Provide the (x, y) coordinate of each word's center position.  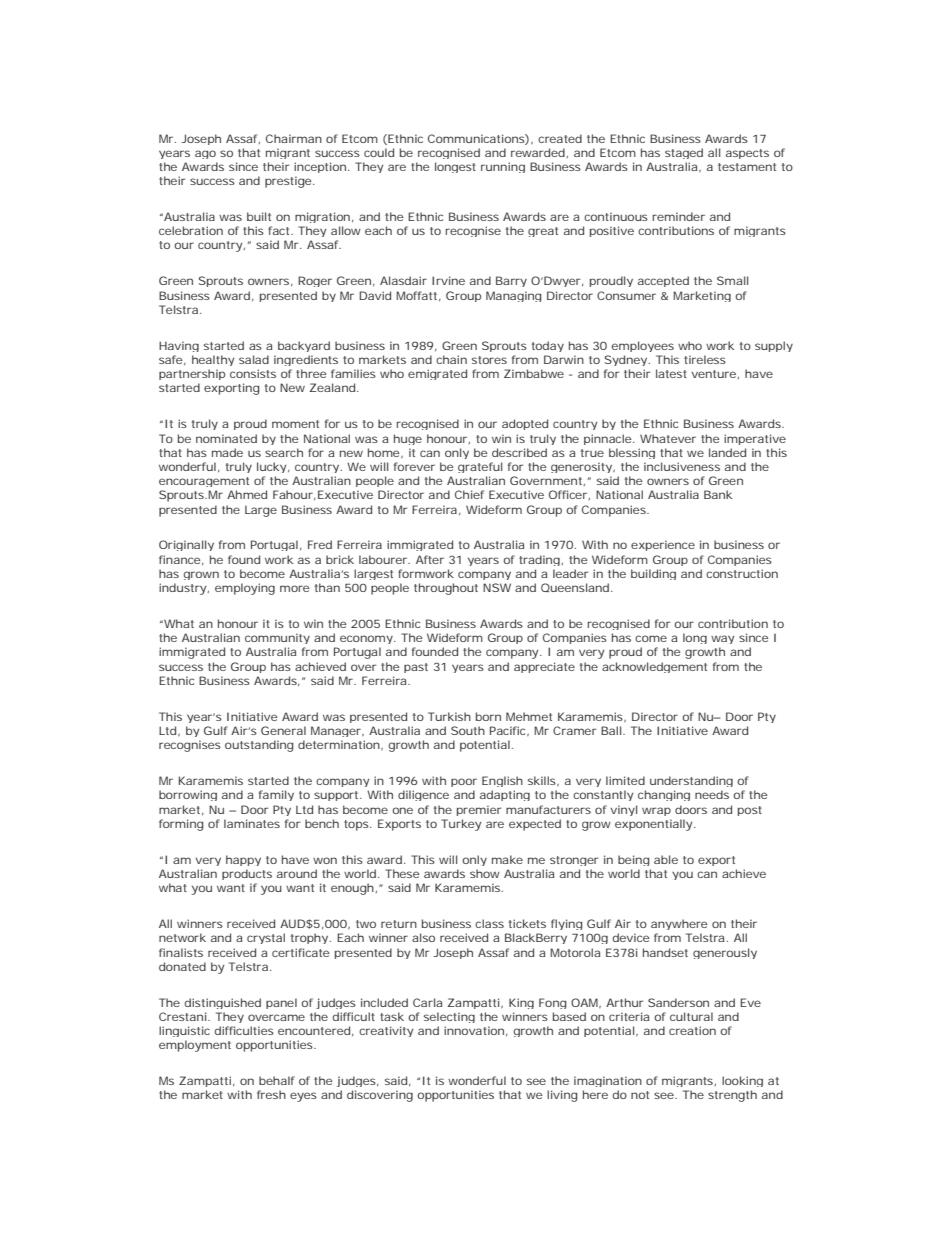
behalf (277, 1080)
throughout (446, 589)
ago (205, 154)
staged (684, 153)
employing (245, 589)
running (503, 167)
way (722, 639)
